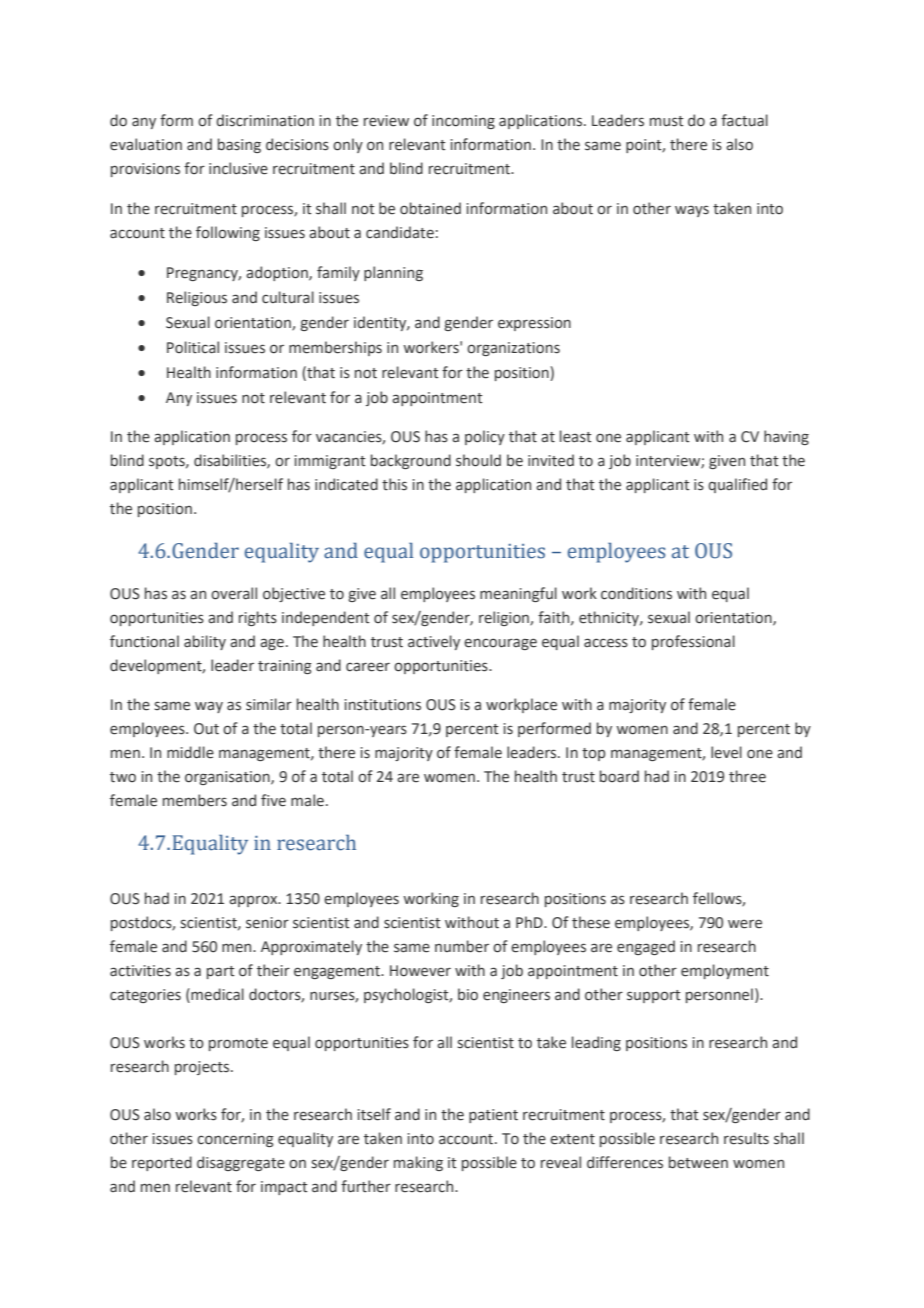  I want to click on between, so click(698, 1162).
